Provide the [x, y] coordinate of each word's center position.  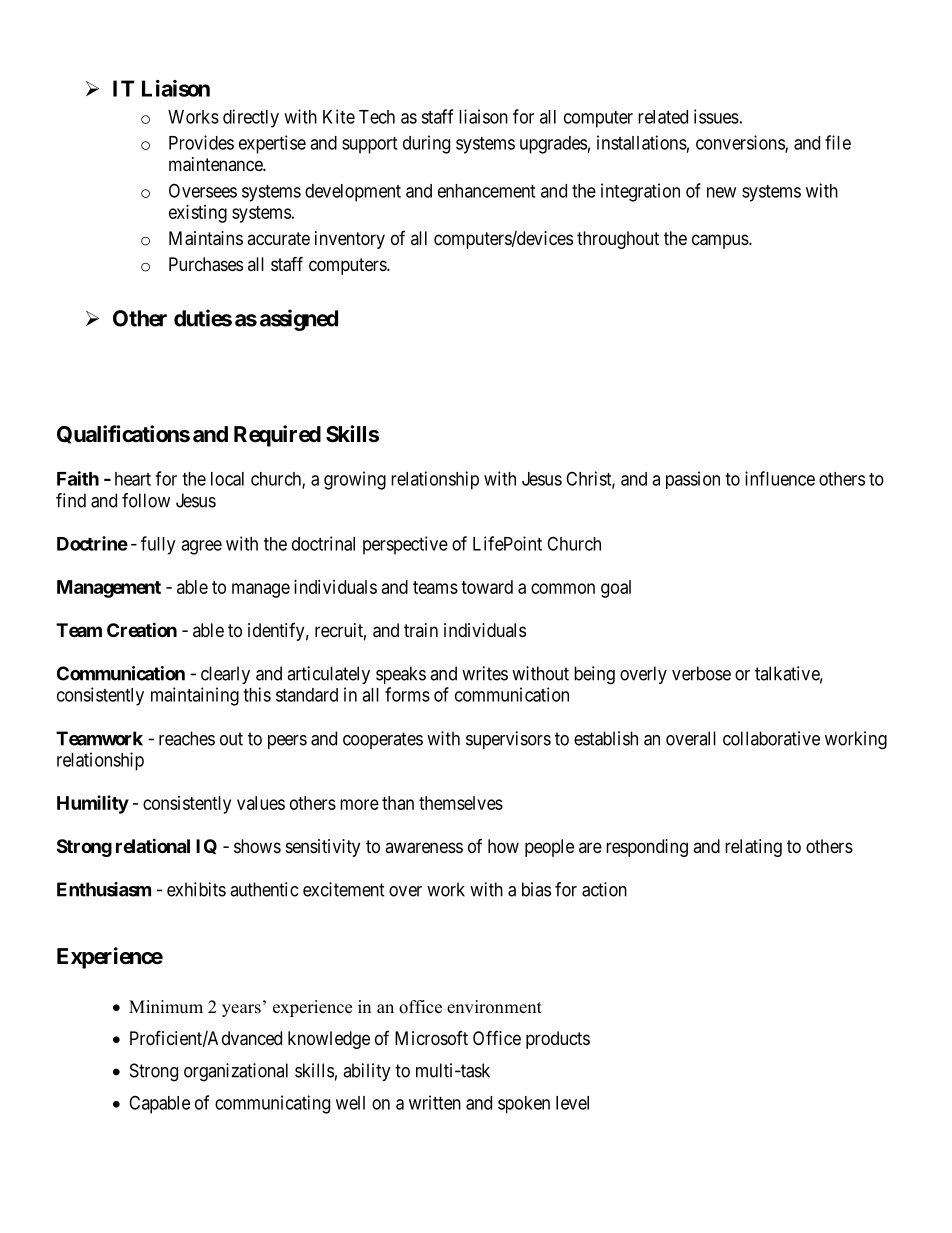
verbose [701, 673]
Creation [142, 629]
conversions [741, 143]
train [421, 630]
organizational [236, 1072]
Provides [201, 142]
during [426, 144]
